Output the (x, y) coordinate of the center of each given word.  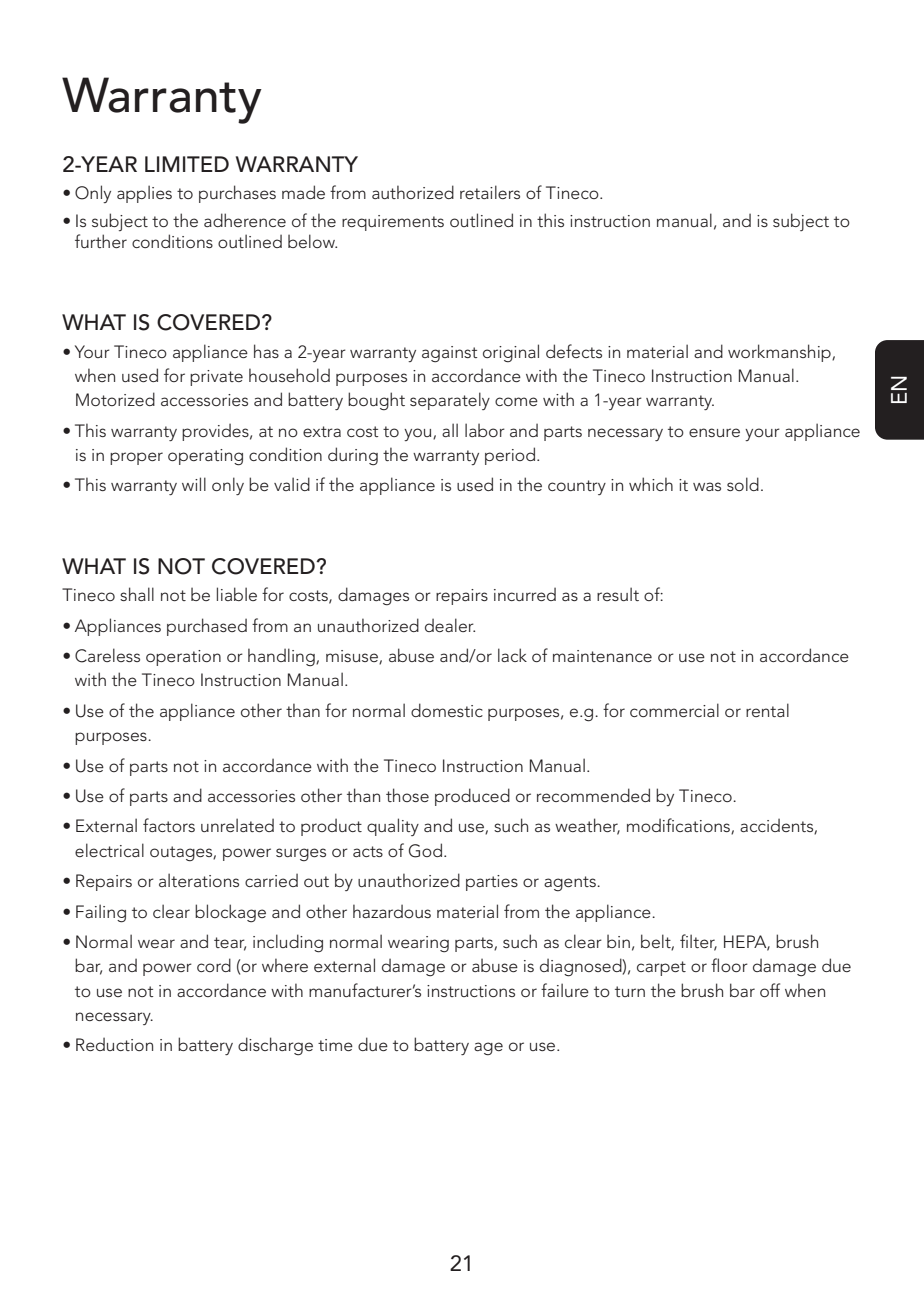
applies (144, 194)
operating (205, 457)
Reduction (114, 1044)
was (707, 486)
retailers (490, 192)
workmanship (780, 353)
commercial (674, 710)
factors (169, 825)
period (510, 456)
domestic (447, 710)
